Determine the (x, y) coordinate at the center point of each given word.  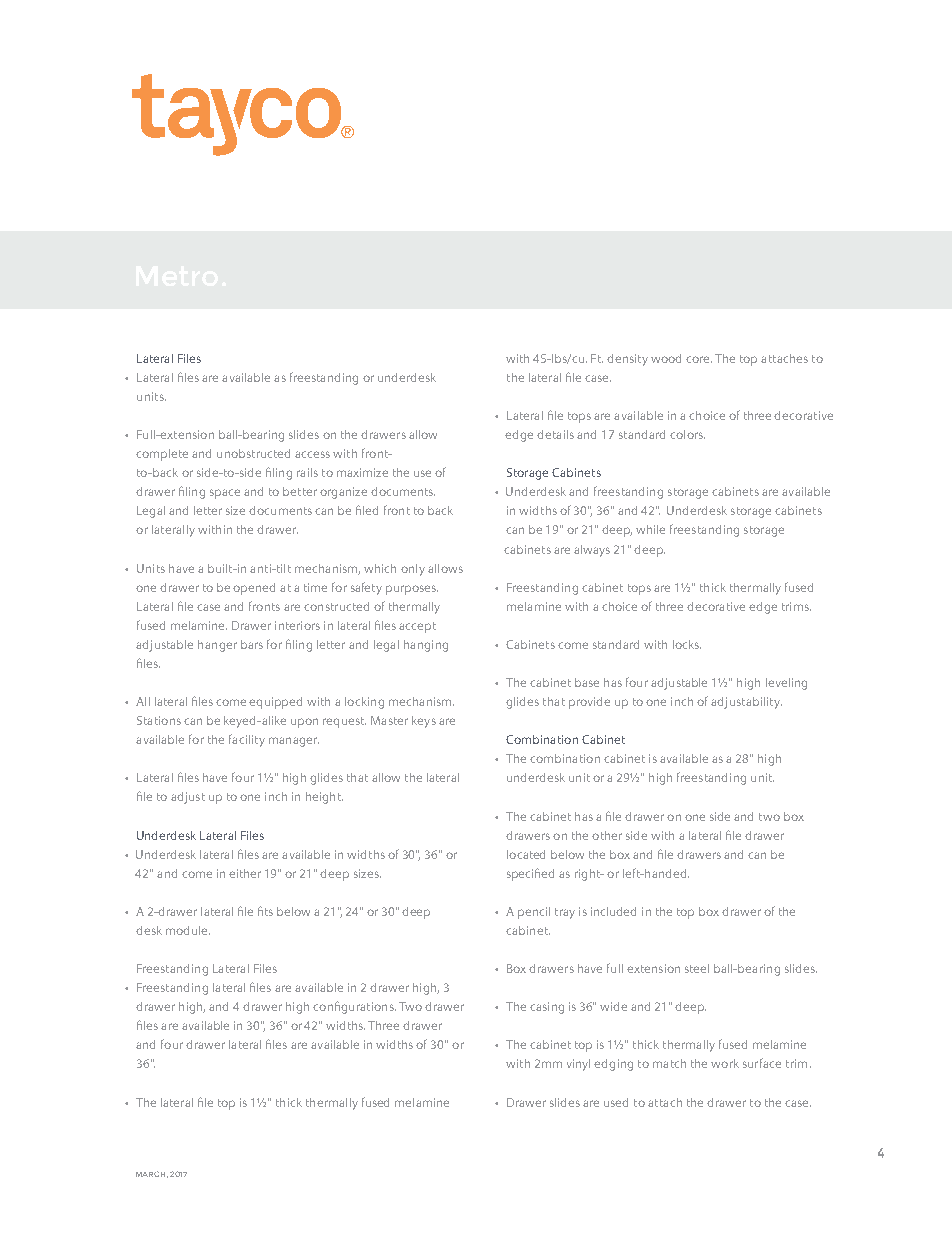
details (555, 434)
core (699, 359)
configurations (354, 1007)
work (725, 1063)
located (526, 854)
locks (687, 644)
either (245, 873)
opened (254, 589)
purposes (412, 590)
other (607, 835)
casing (547, 1008)
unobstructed (253, 453)
